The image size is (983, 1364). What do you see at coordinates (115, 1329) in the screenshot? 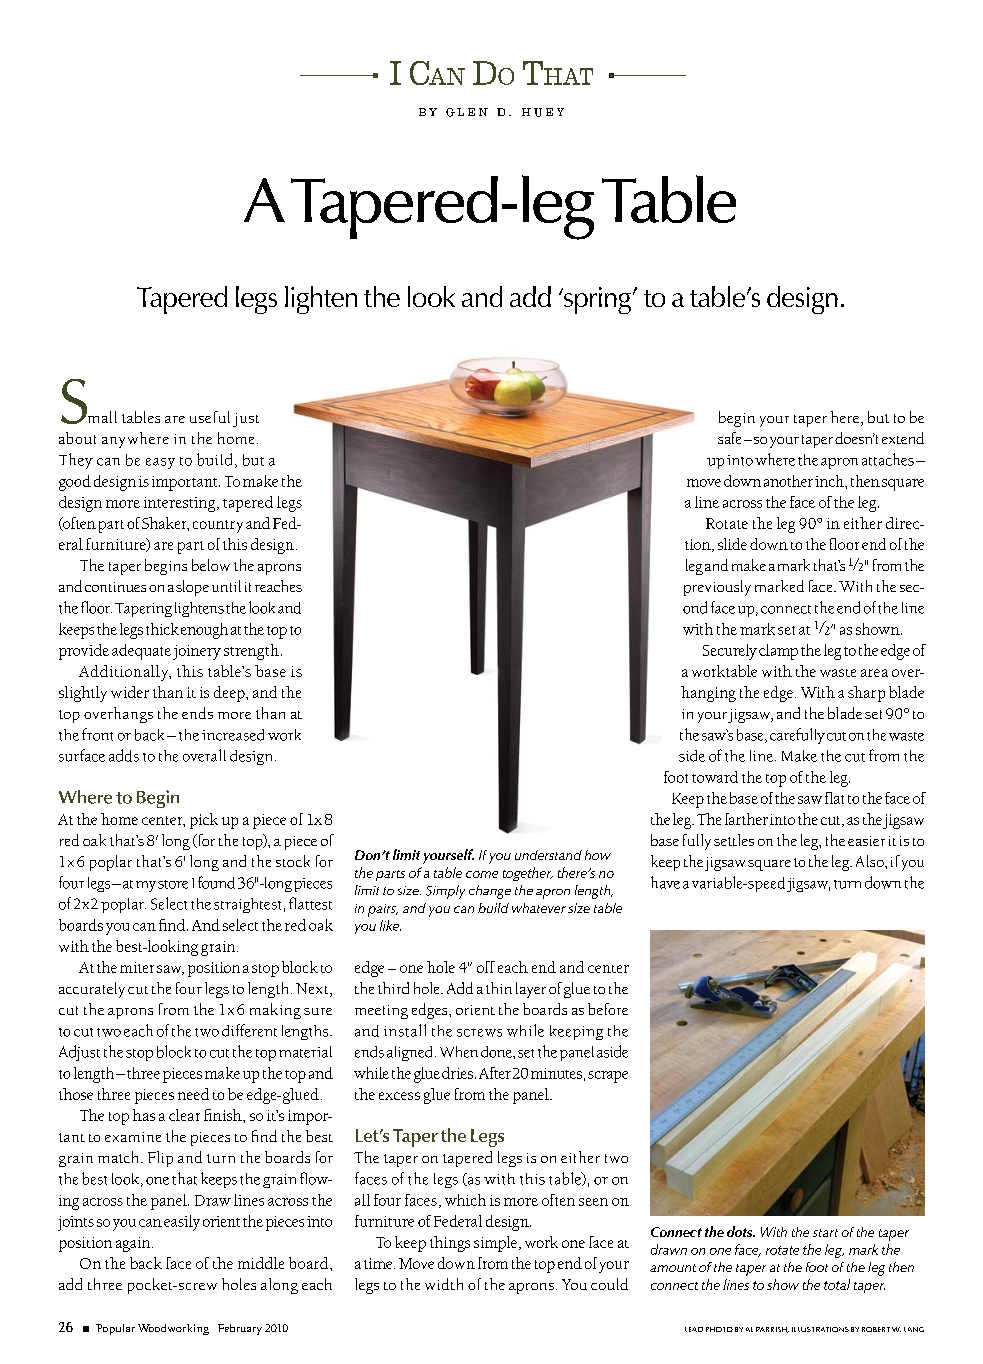
I see `Popular` at bounding box center [115, 1329].
